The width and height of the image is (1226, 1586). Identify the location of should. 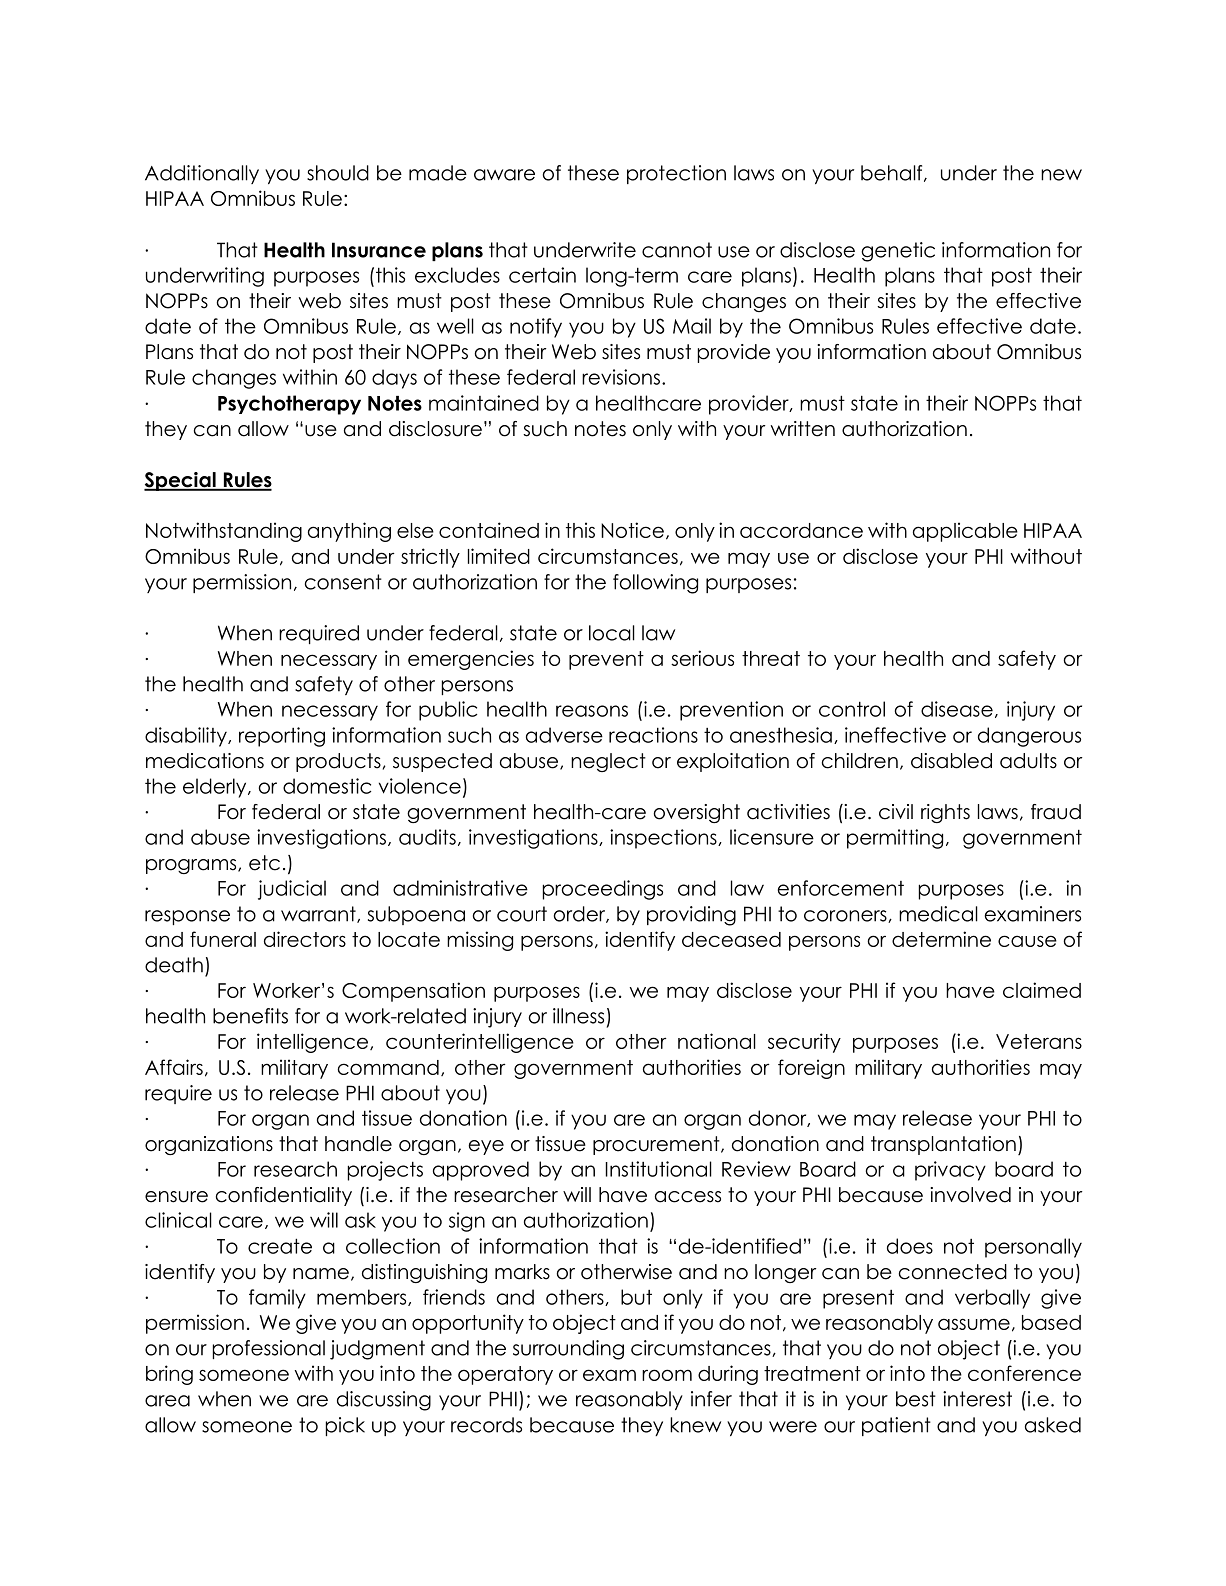
(338, 173).
